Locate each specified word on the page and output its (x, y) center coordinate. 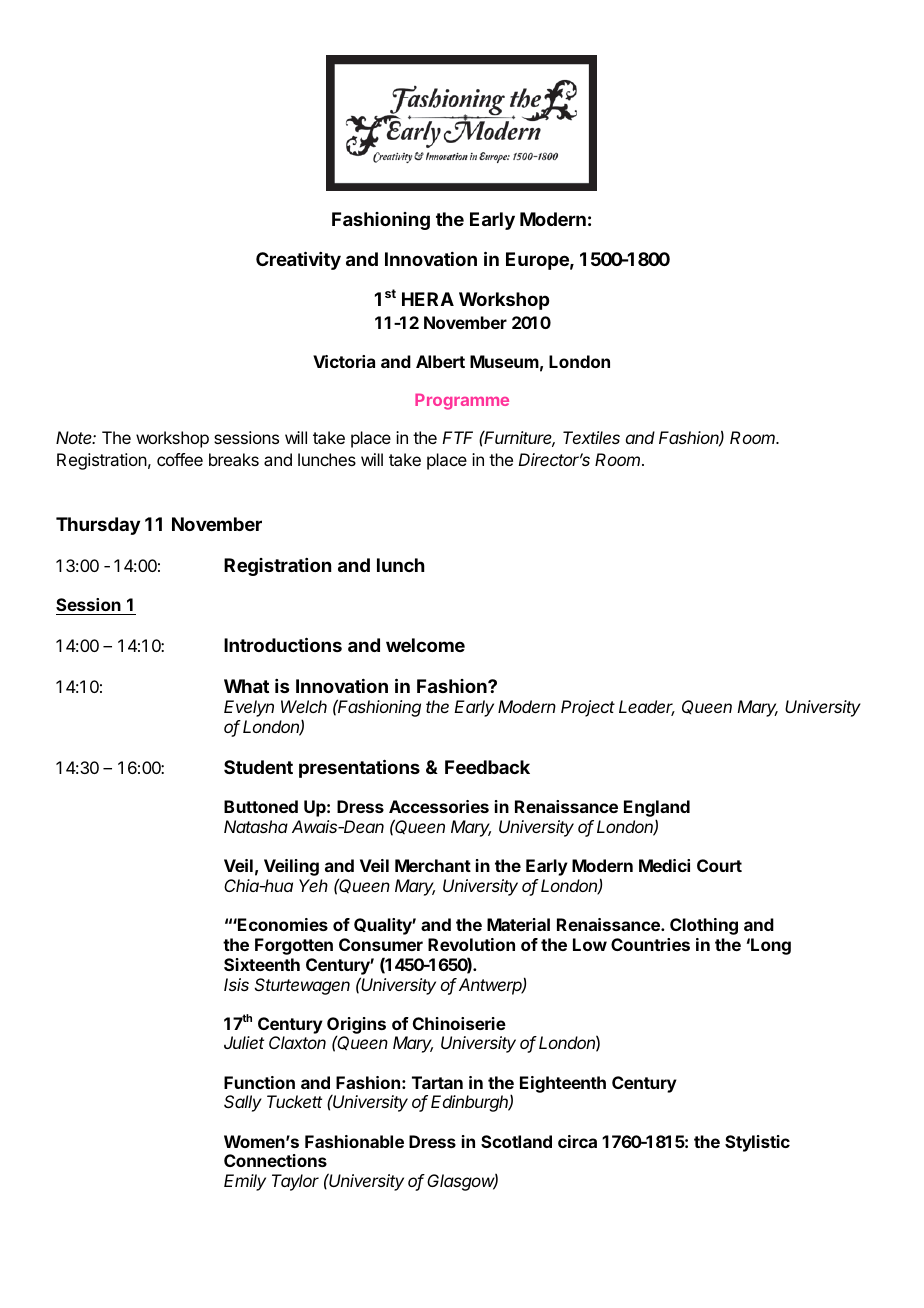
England (657, 810)
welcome (425, 645)
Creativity (298, 260)
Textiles (591, 437)
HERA (428, 299)
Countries (650, 944)
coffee (180, 459)
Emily (245, 1182)
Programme (462, 401)
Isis (236, 984)
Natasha (256, 826)
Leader (647, 708)
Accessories (439, 806)
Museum (504, 361)
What (246, 686)
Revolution (471, 944)
